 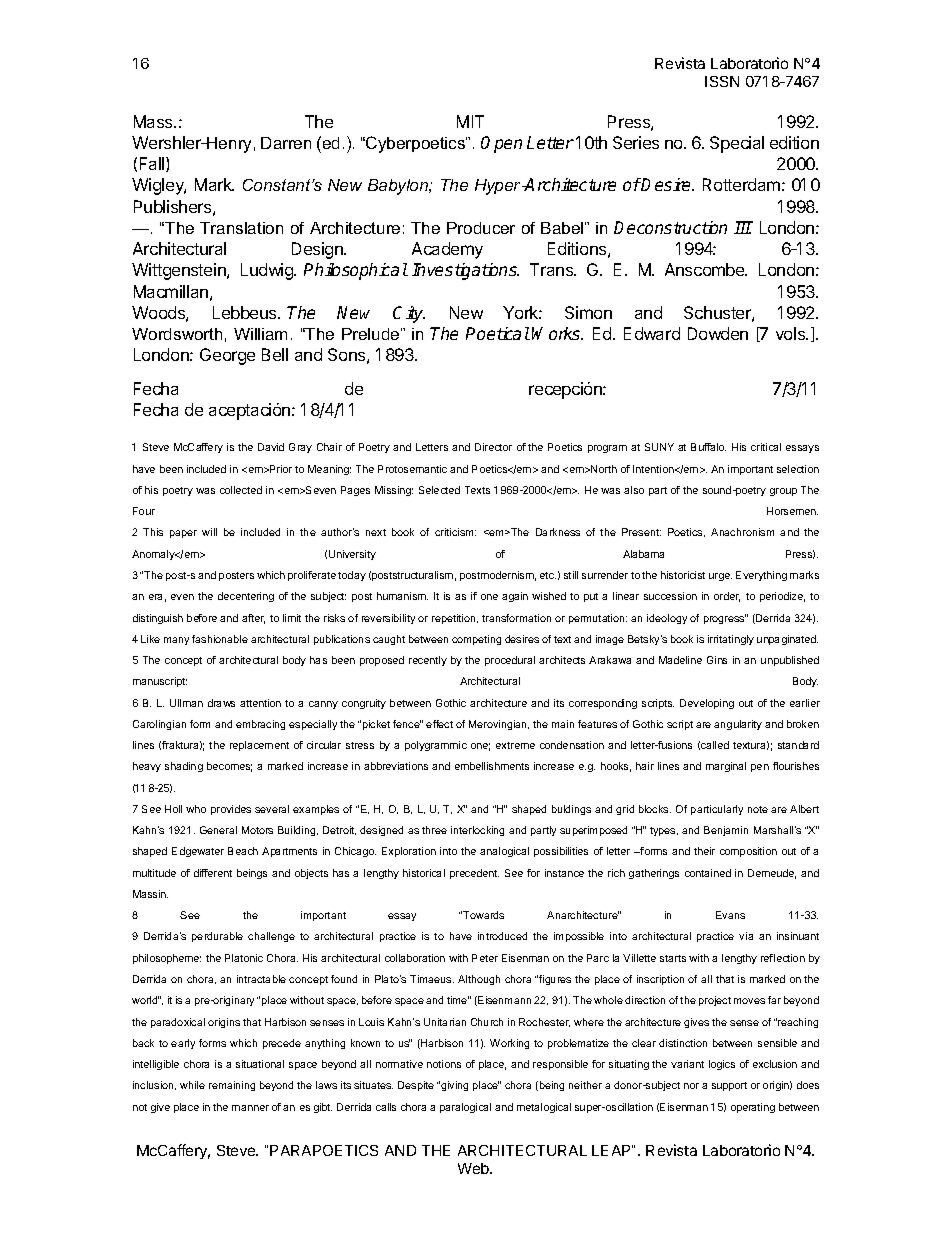 I want to click on Darren, so click(x=286, y=143).
